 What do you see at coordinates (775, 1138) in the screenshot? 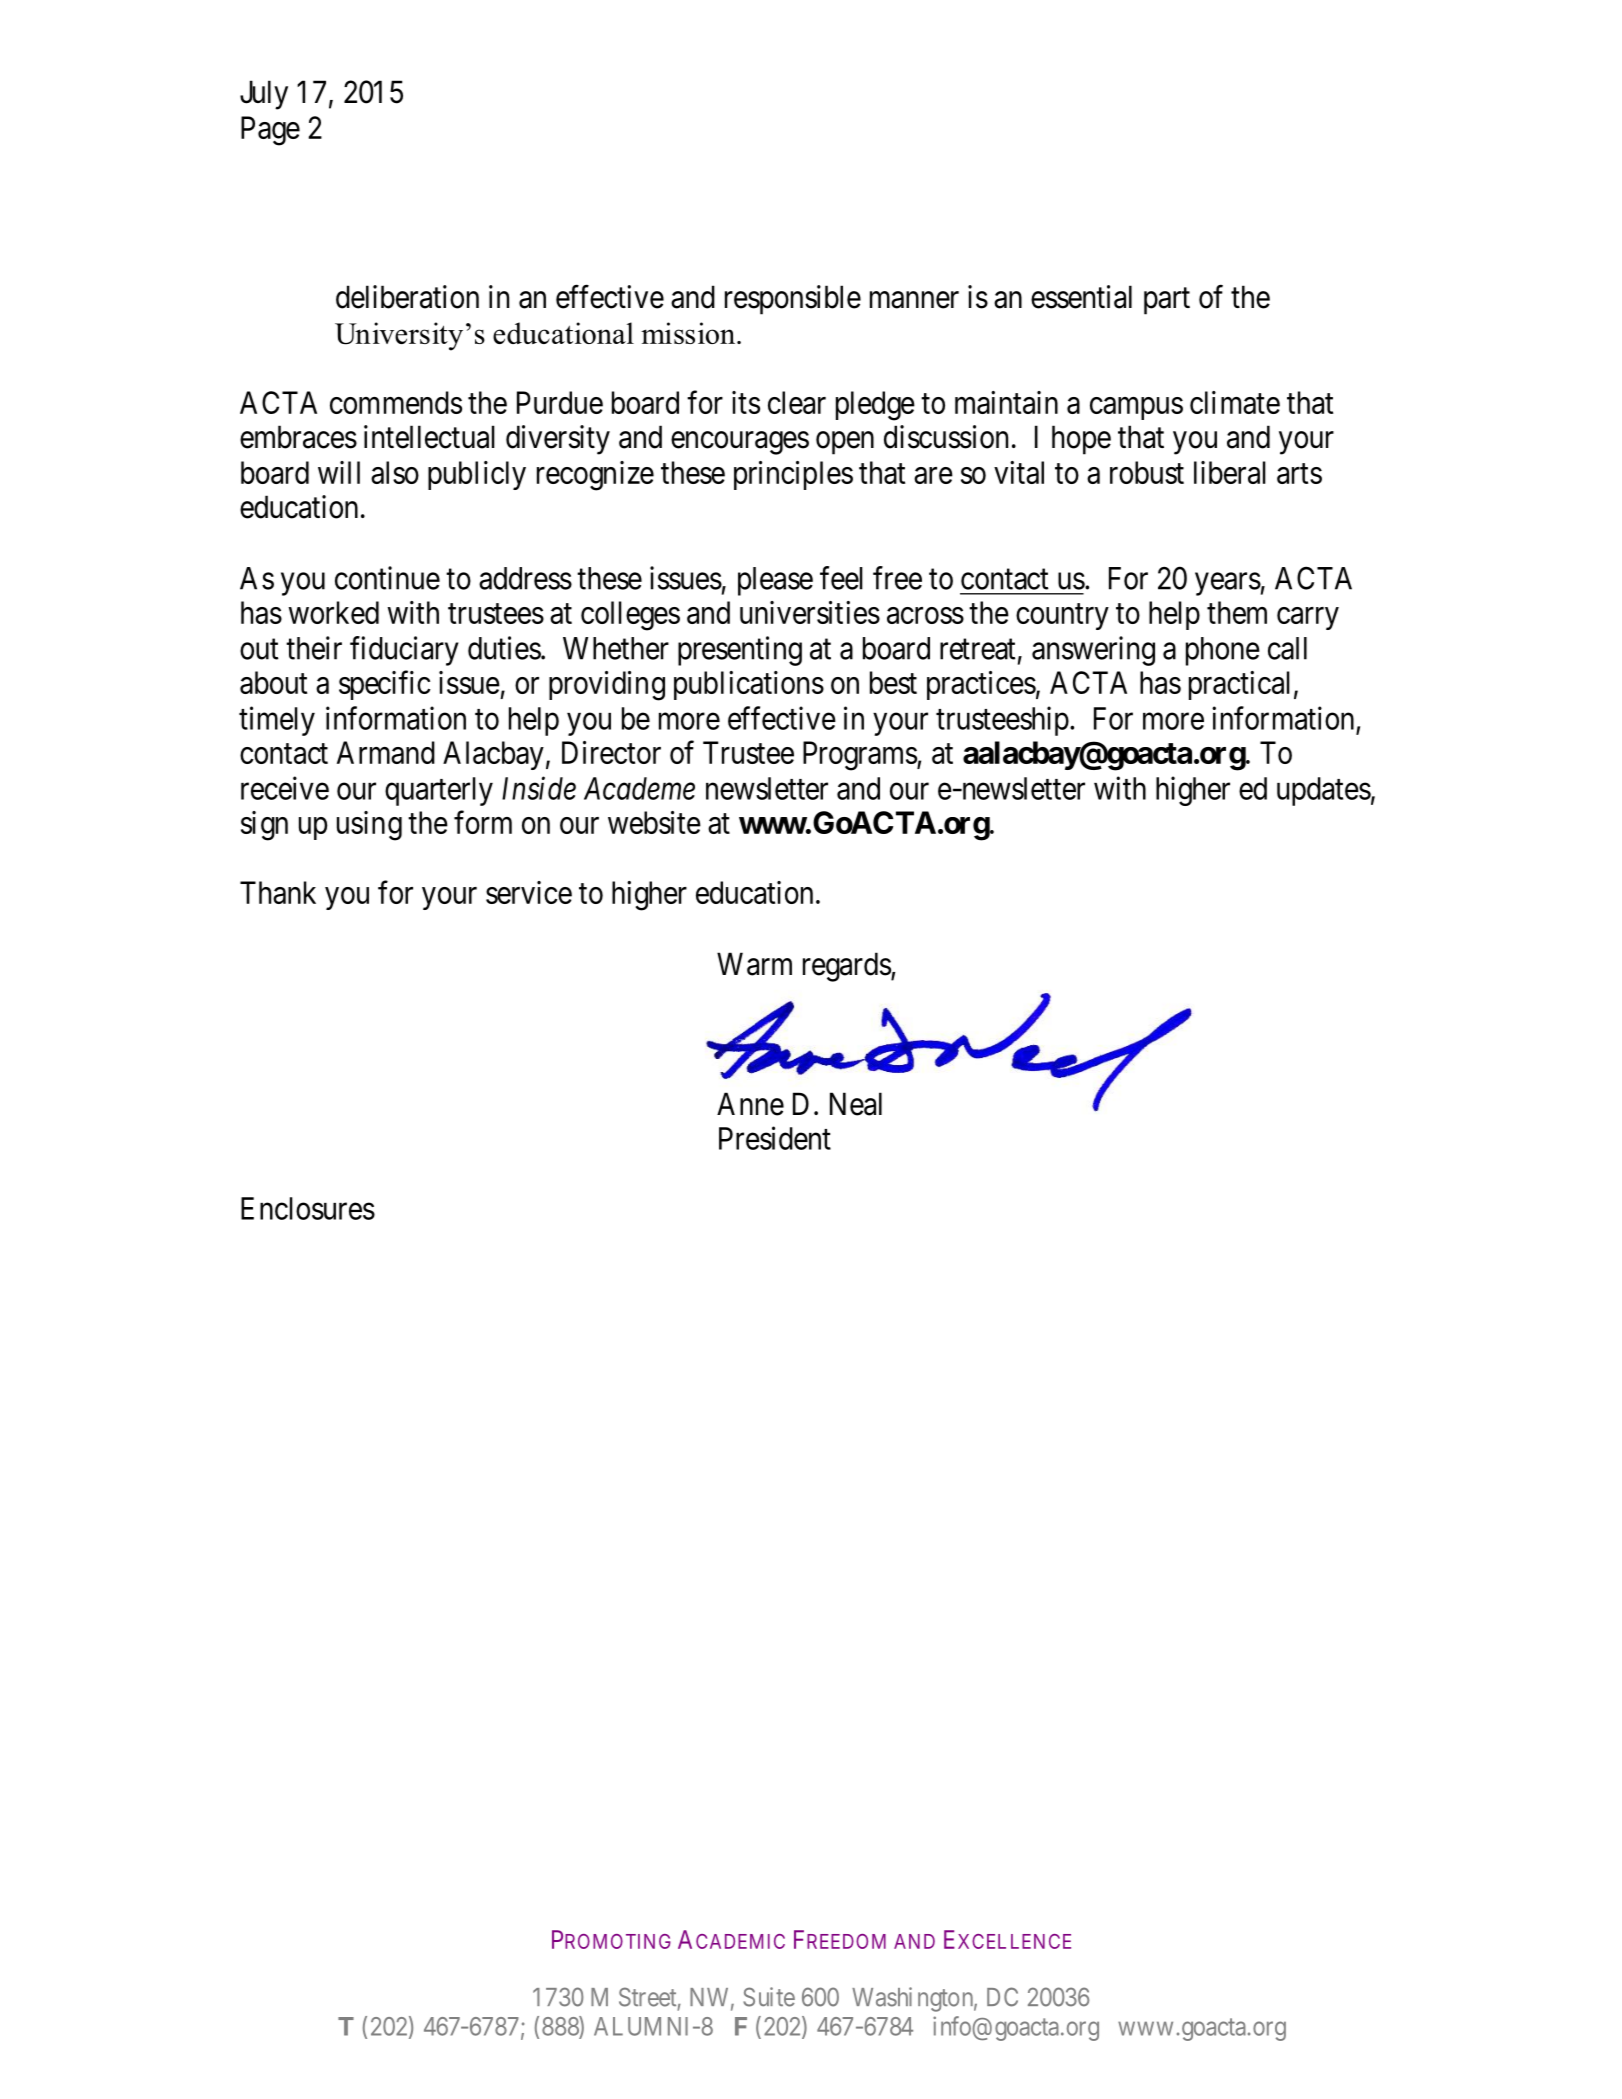
I see `President` at bounding box center [775, 1138].
